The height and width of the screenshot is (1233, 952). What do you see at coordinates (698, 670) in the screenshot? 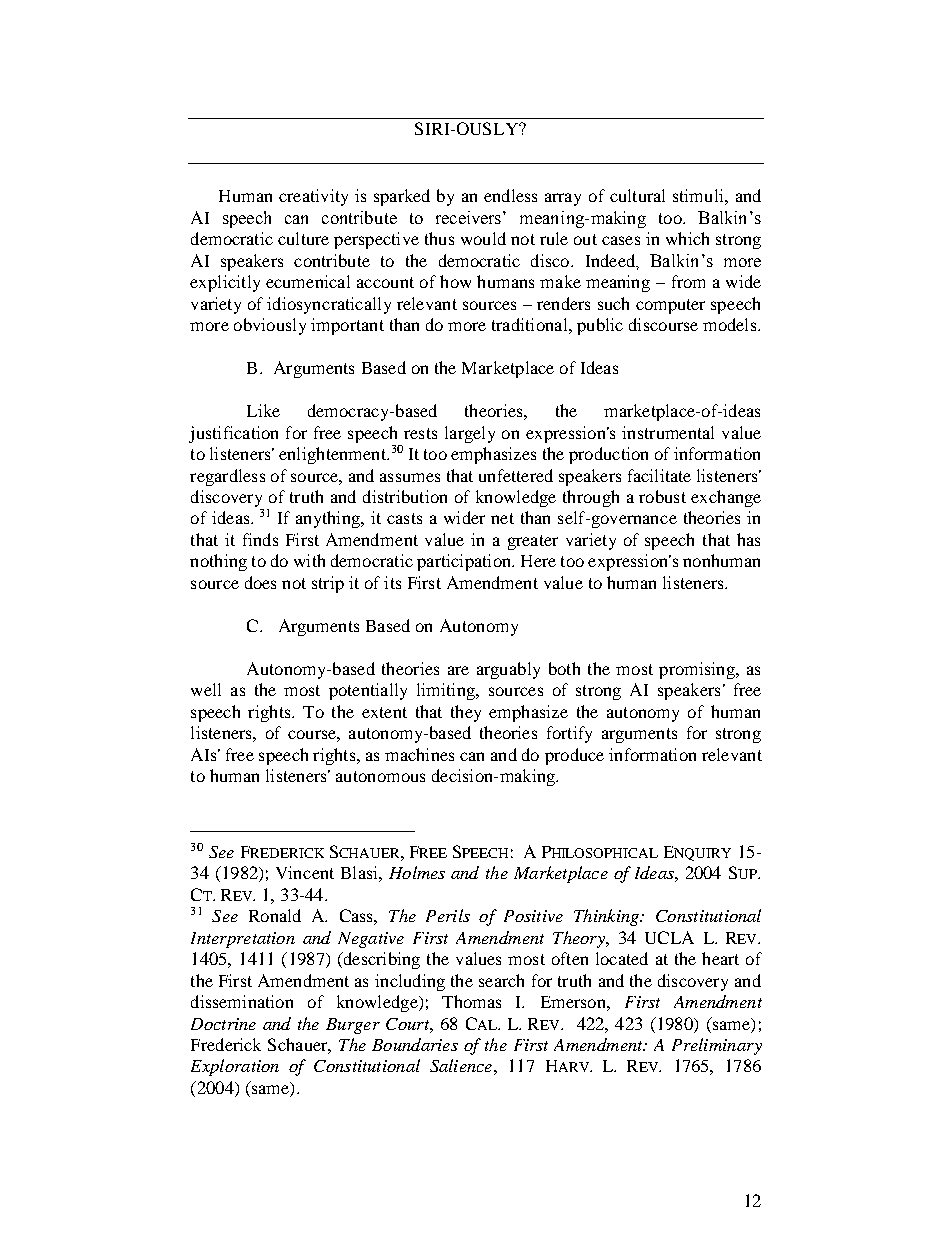
I see `promising` at bounding box center [698, 670].
